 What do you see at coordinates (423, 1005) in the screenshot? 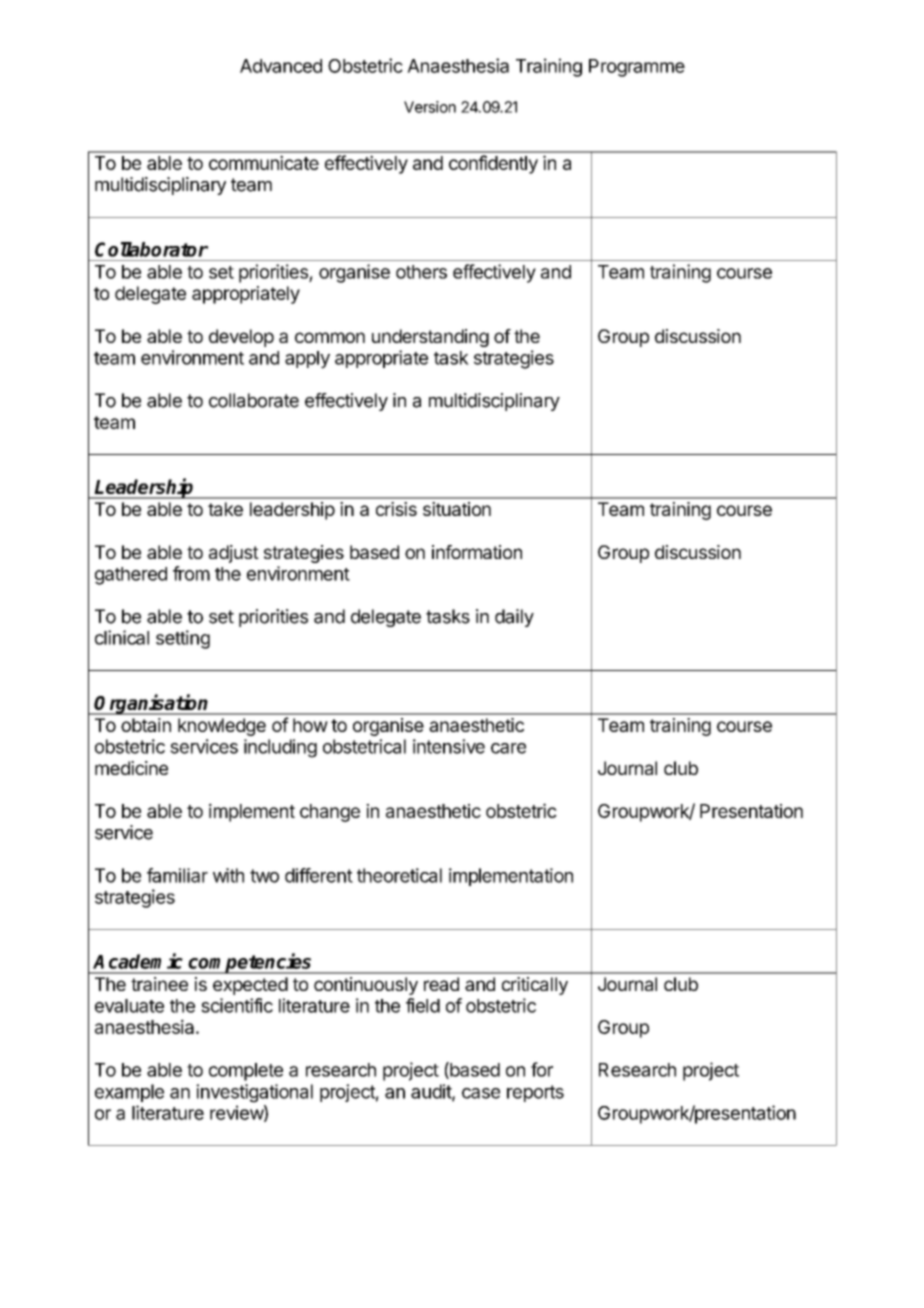
I see `field` at bounding box center [423, 1005].
